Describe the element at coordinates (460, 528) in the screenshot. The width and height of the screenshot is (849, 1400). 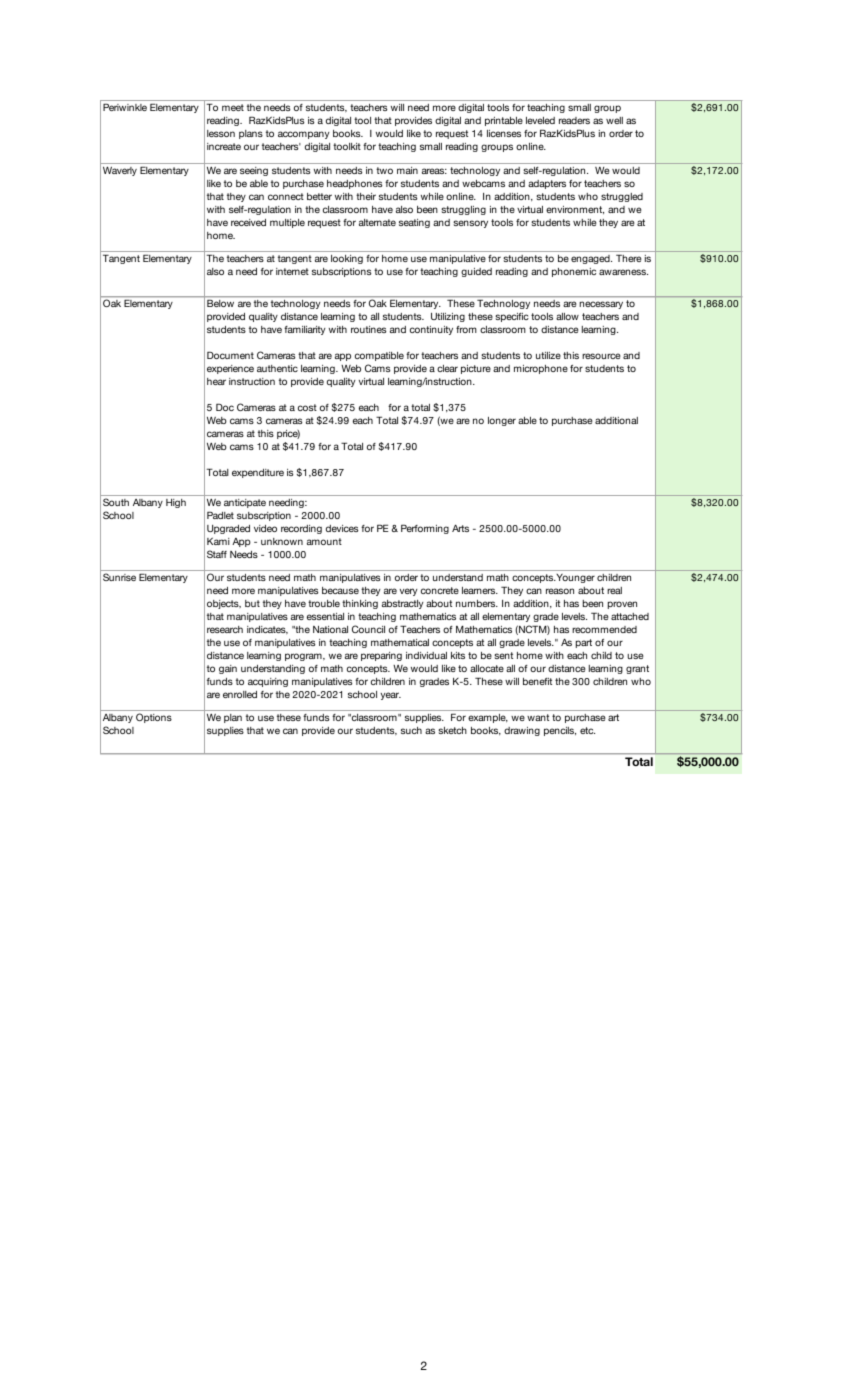
I see `Arts` at that location.
